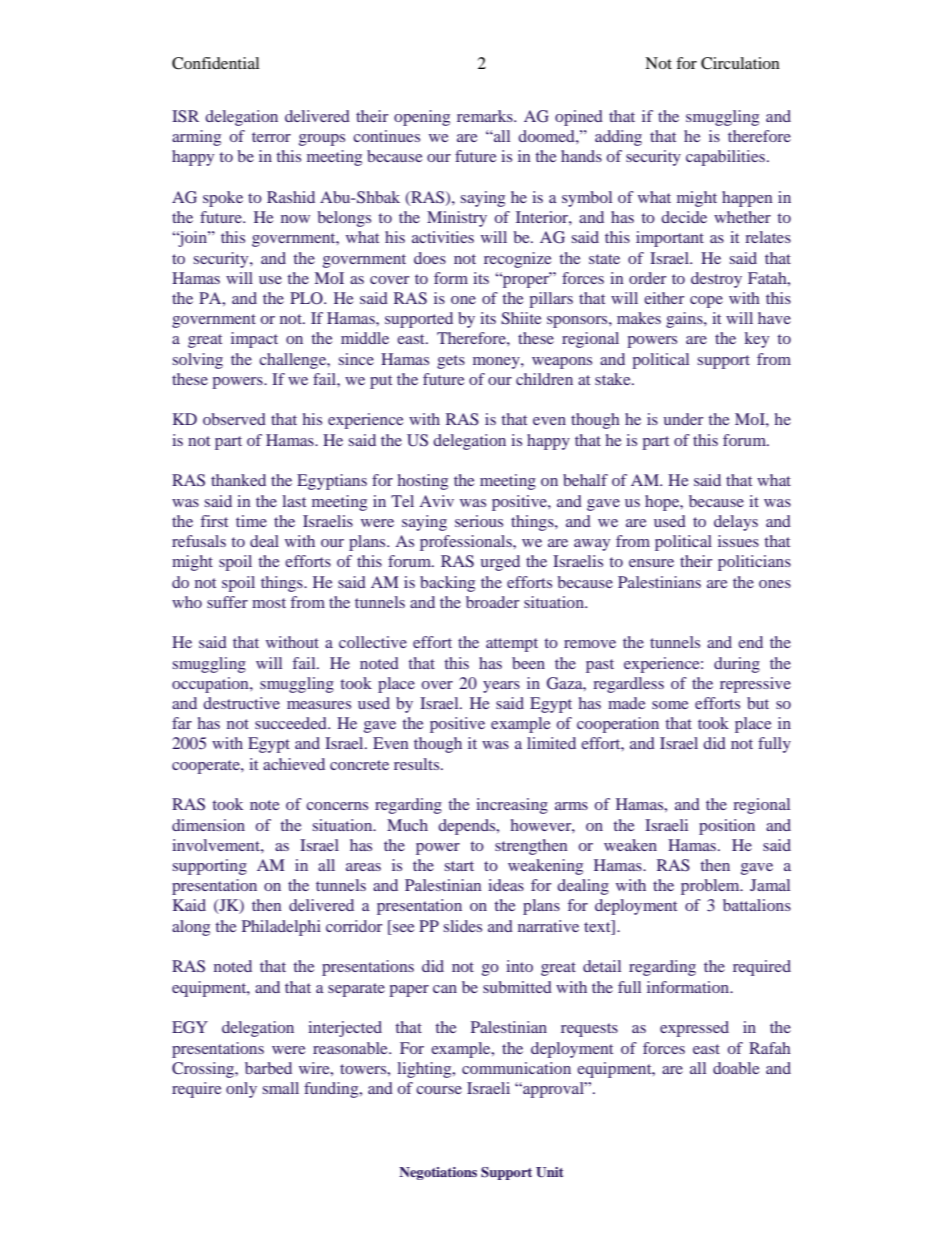  Describe the element at coordinates (294, 764) in the screenshot. I see `achieved` at that location.
